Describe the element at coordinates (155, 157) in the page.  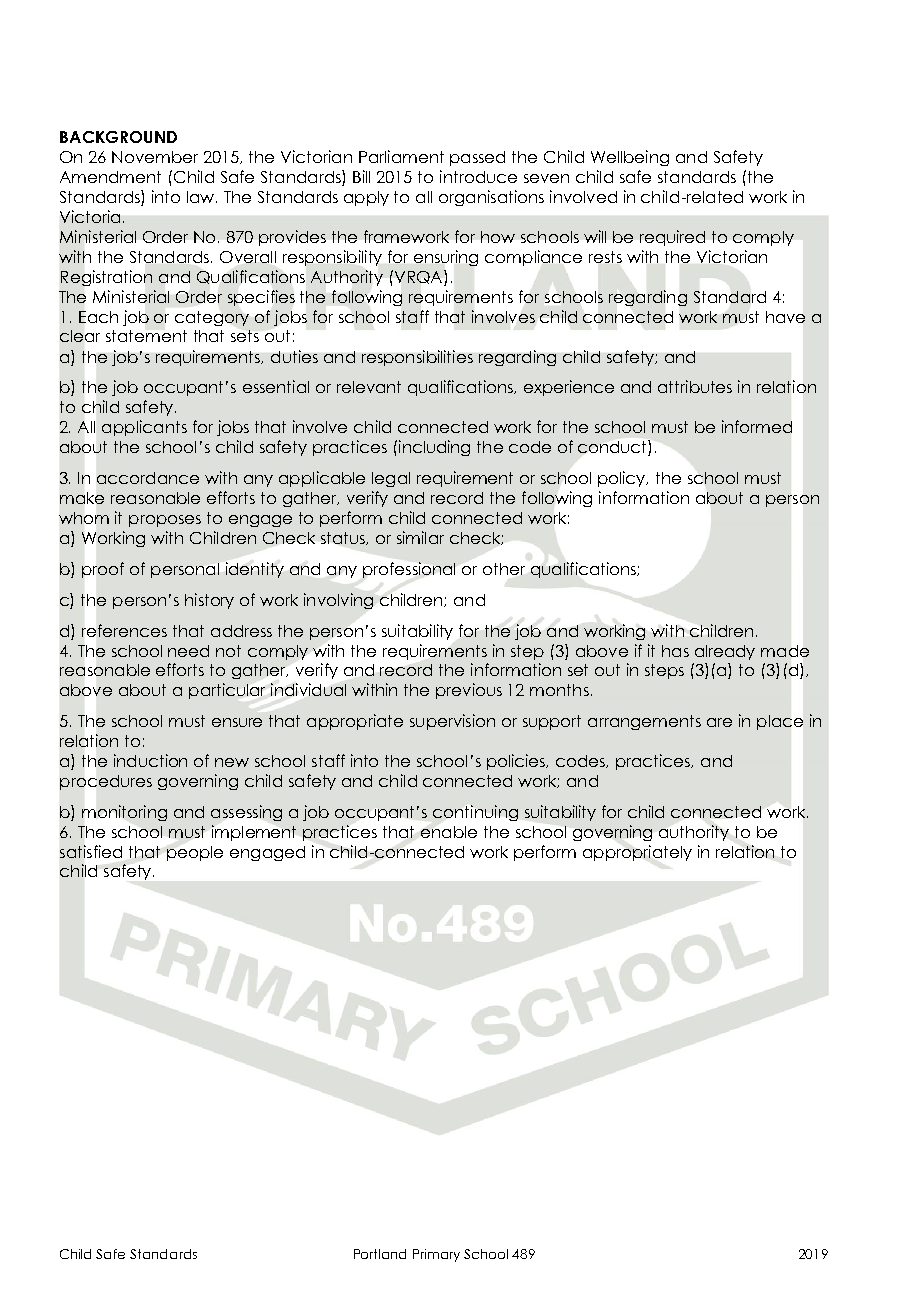
I see `November` at that location.
